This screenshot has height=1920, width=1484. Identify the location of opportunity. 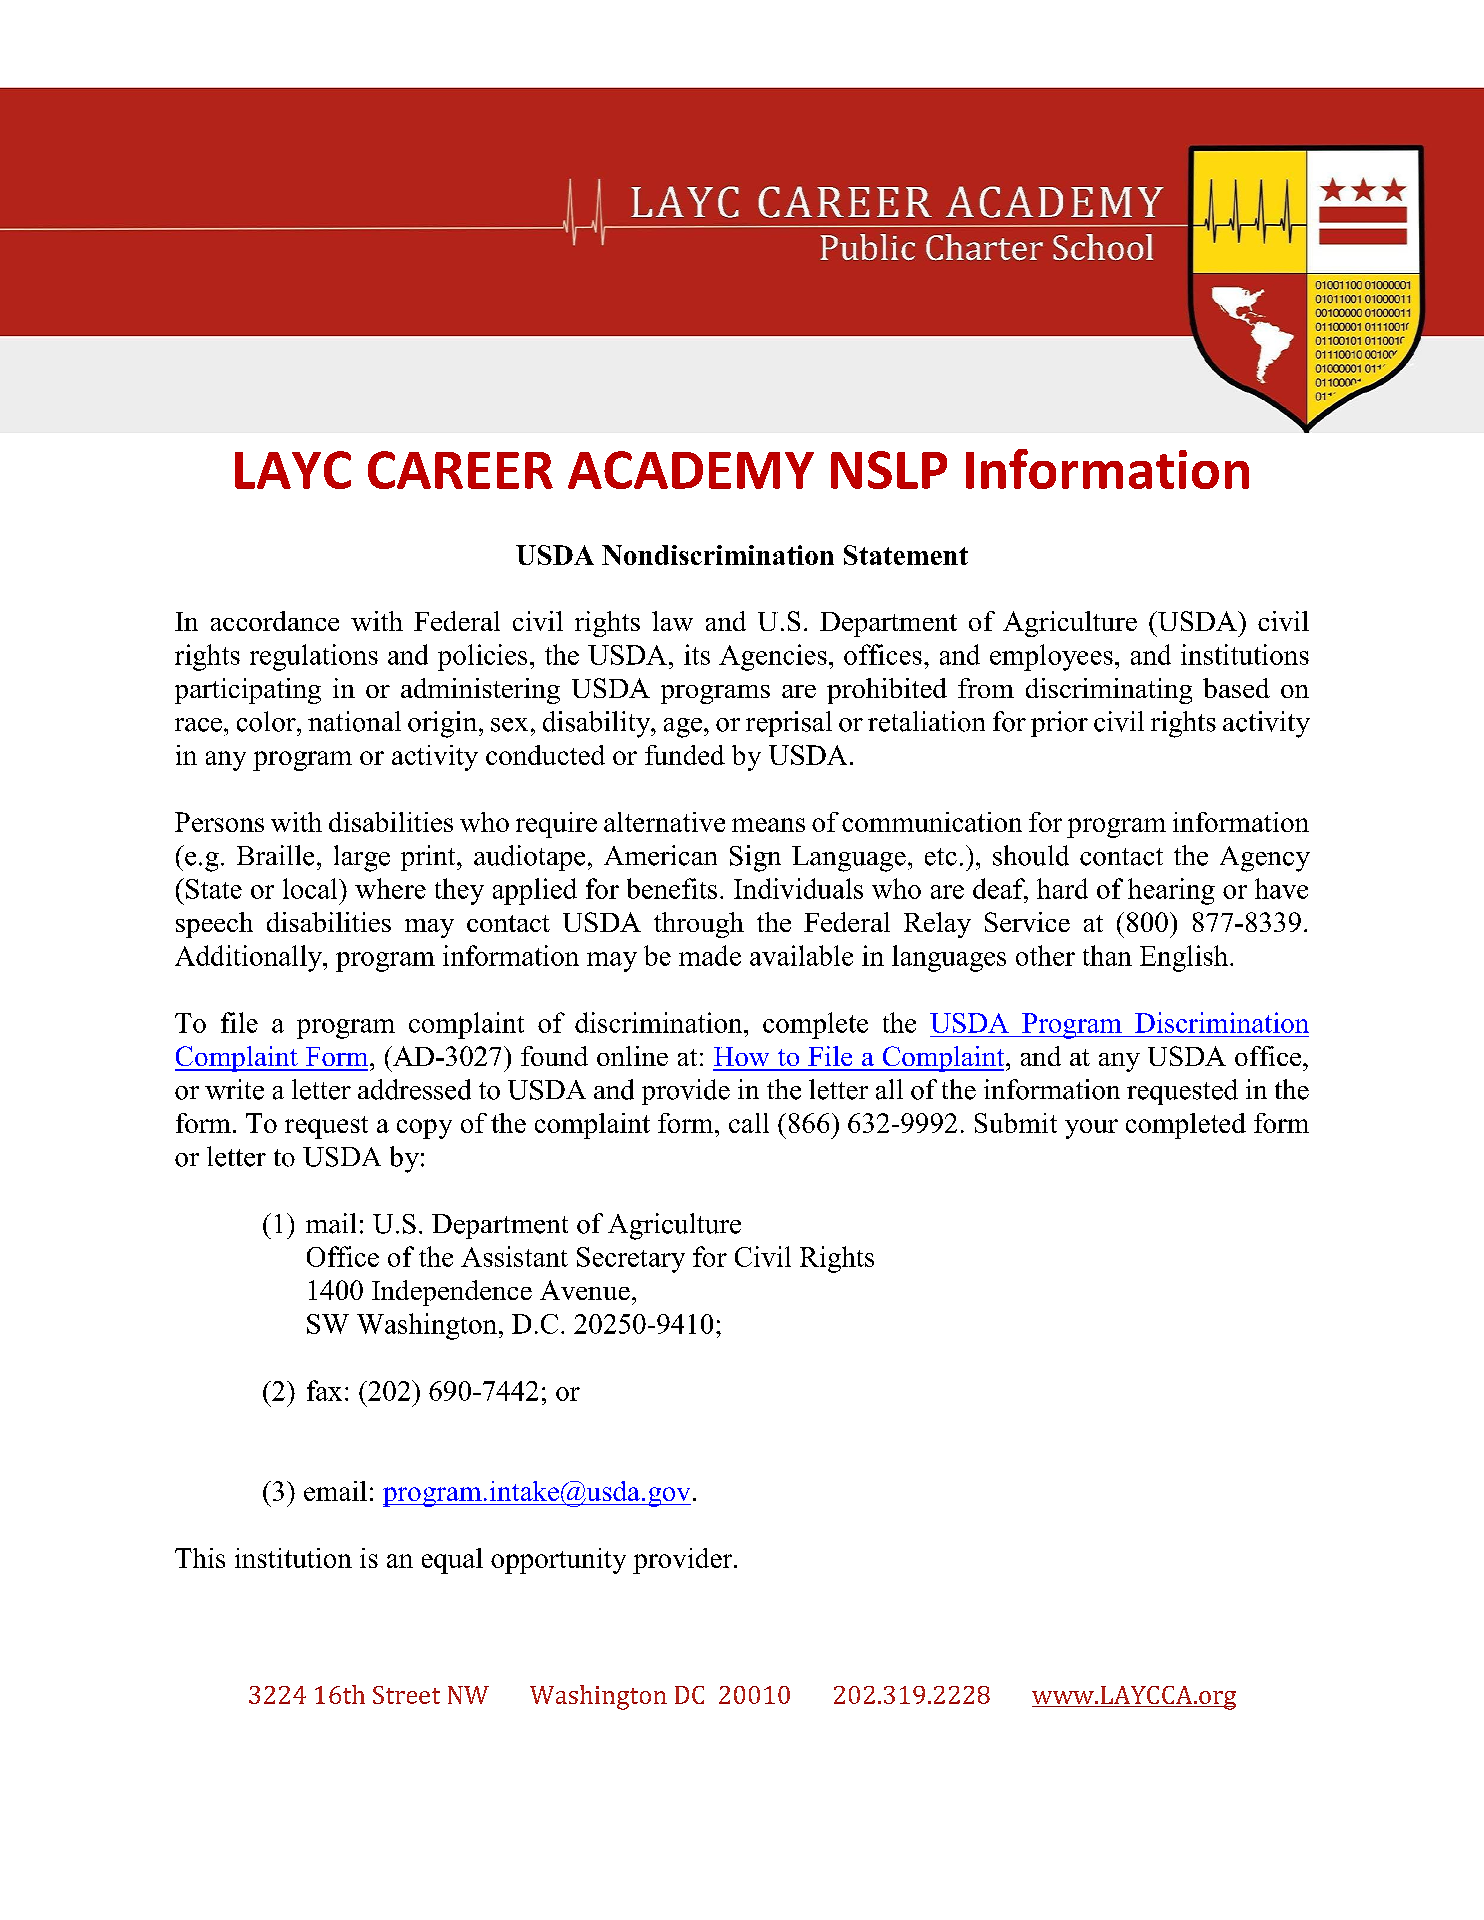
(558, 1561).
